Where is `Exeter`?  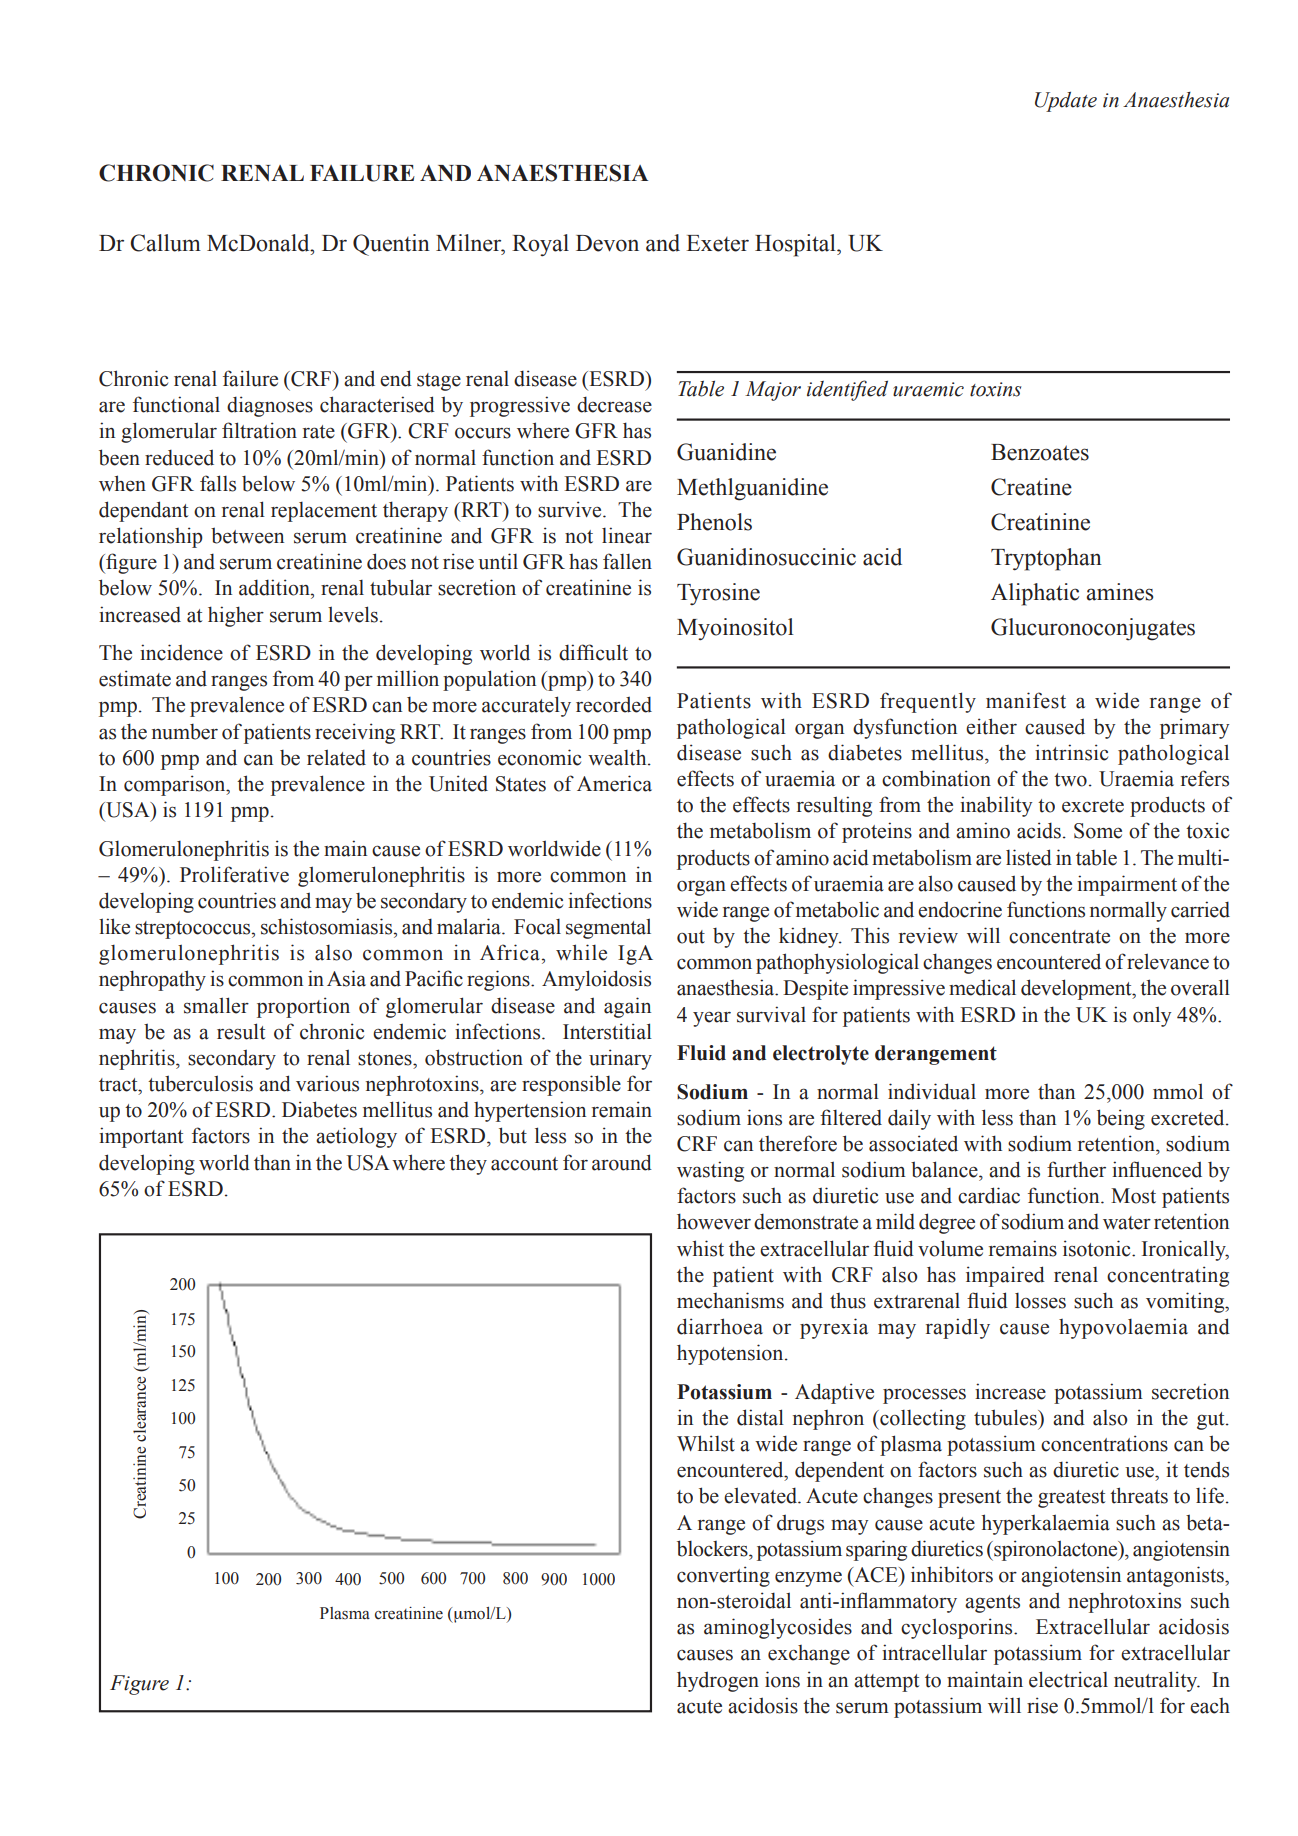
Exeter is located at coordinates (717, 243).
